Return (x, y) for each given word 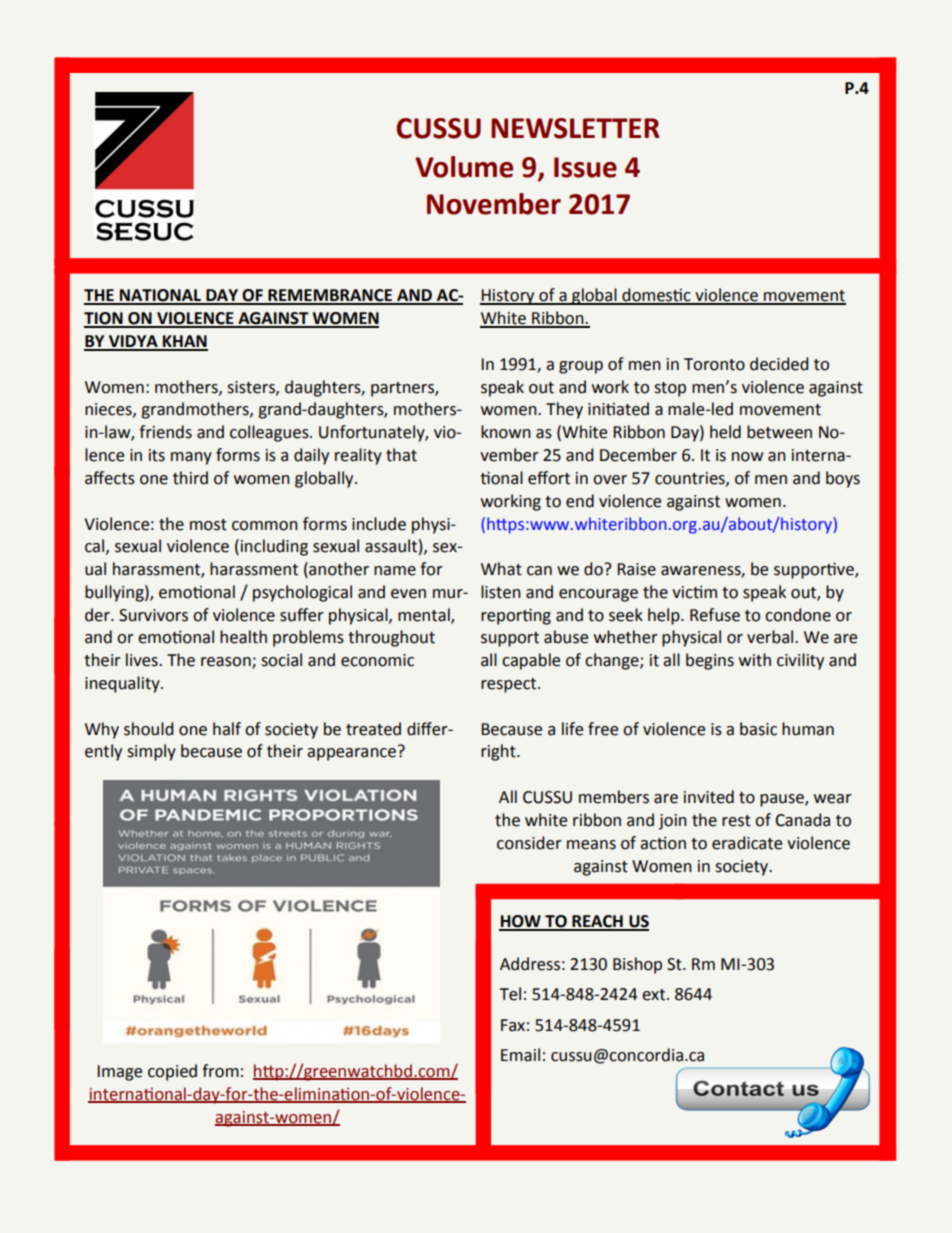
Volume (464, 167)
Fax (513, 1025)
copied (172, 1072)
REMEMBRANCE (330, 296)
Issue (585, 167)
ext (655, 995)
